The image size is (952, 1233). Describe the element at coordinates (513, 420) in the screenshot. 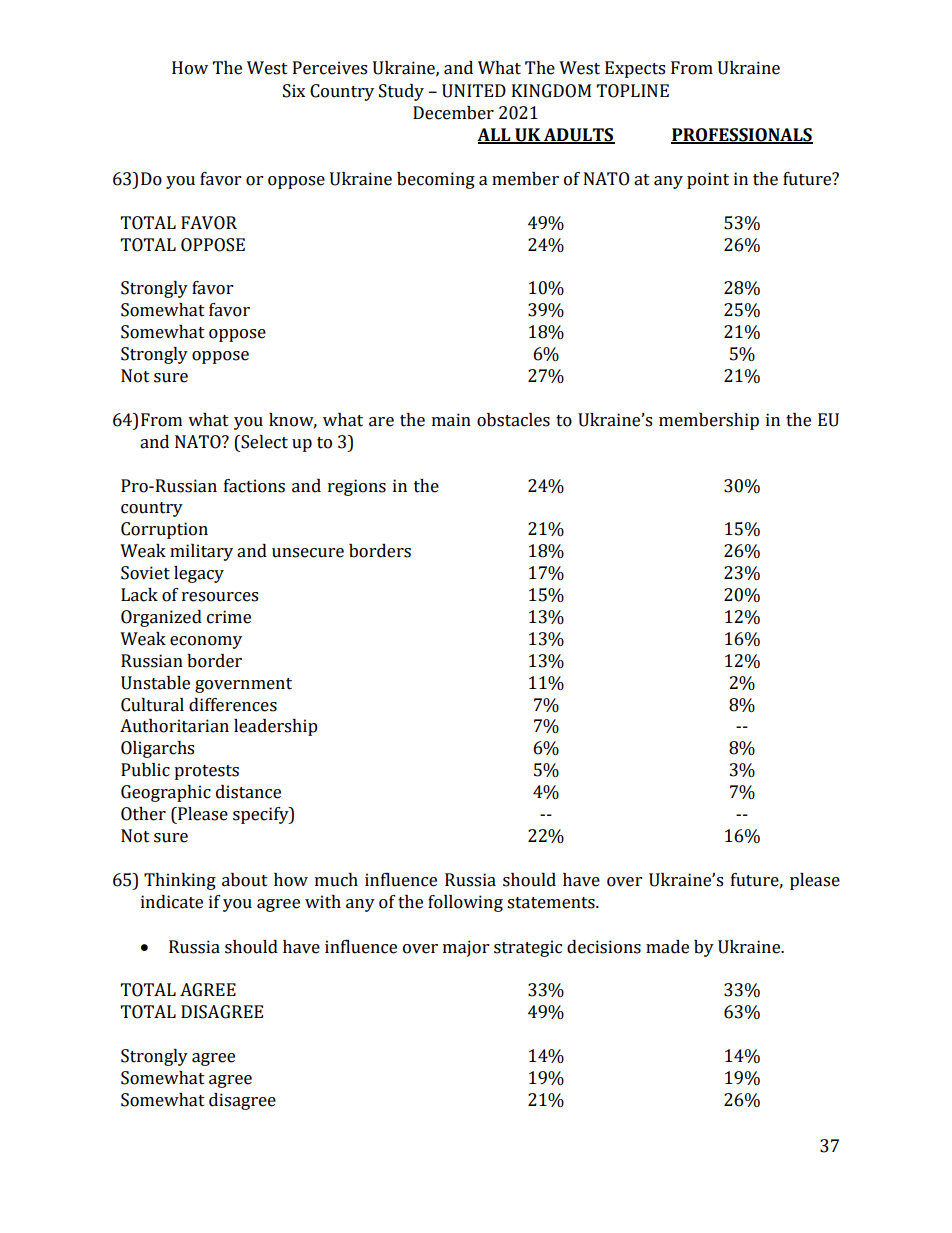

I see `obstacles` at that location.
